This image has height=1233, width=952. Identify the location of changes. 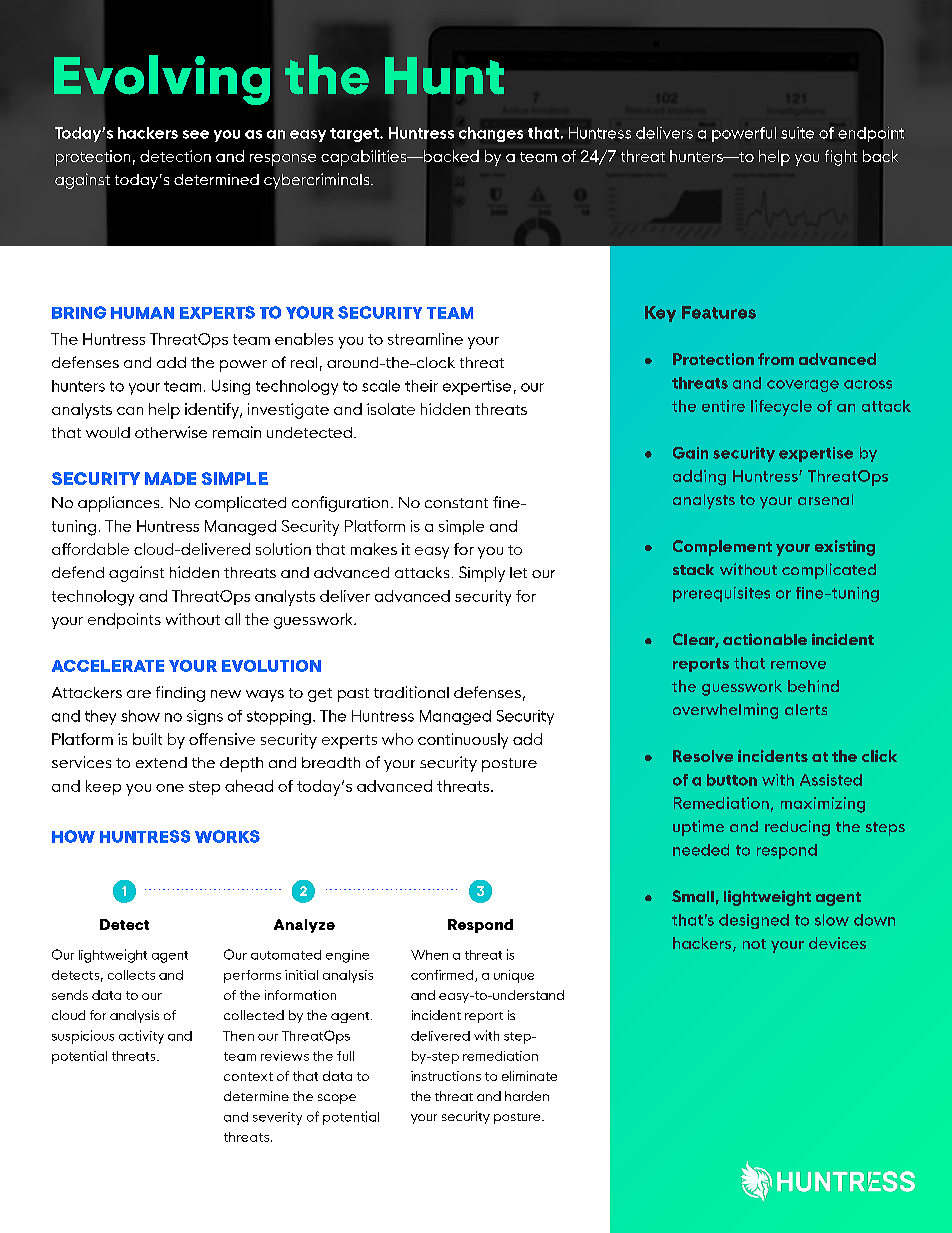
(491, 134).
